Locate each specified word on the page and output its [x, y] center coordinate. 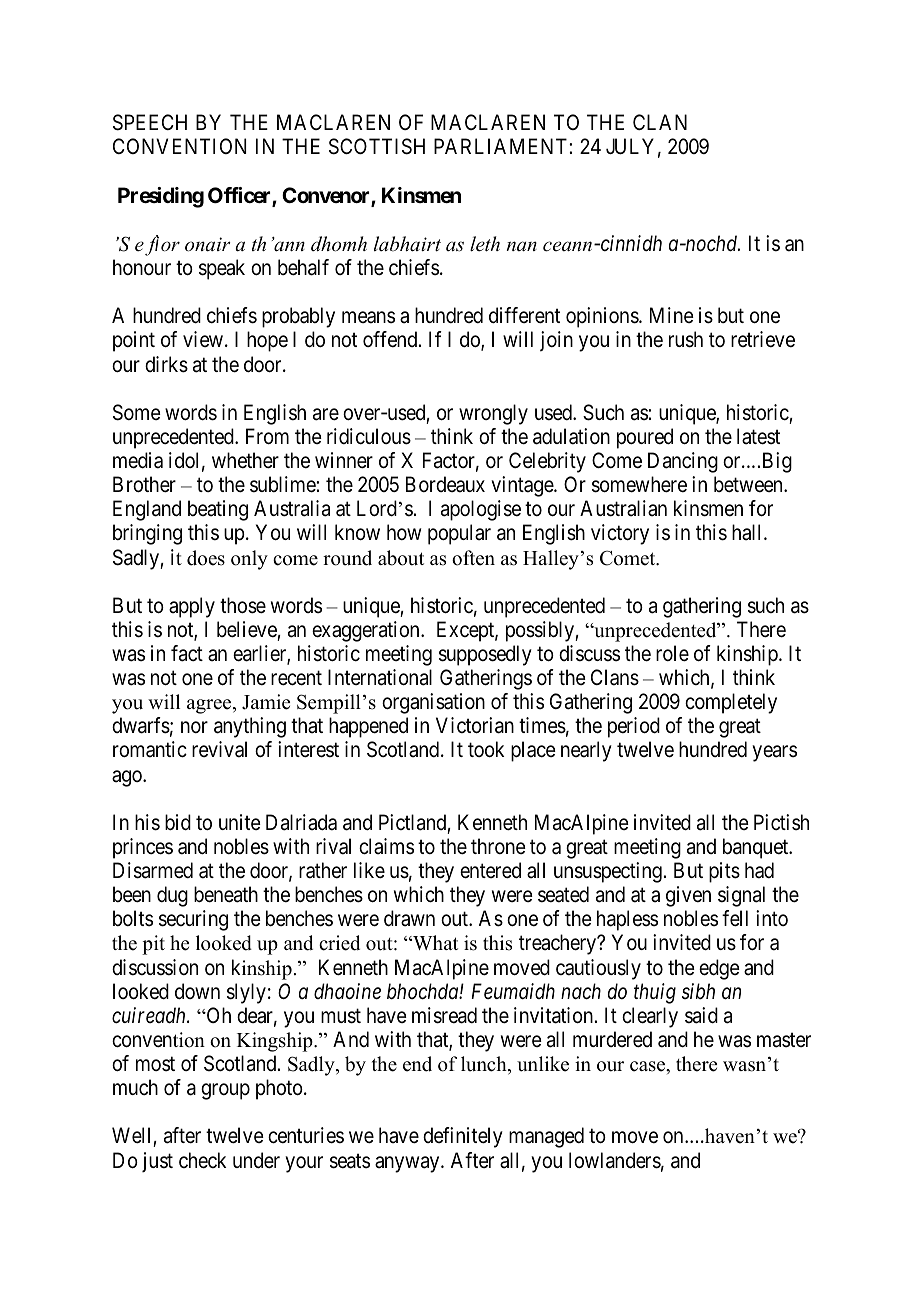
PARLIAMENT [502, 146]
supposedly [485, 655]
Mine [672, 315]
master [784, 1040]
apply [192, 607]
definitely [463, 1137]
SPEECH [150, 122]
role [672, 653]
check [202, 1160]
